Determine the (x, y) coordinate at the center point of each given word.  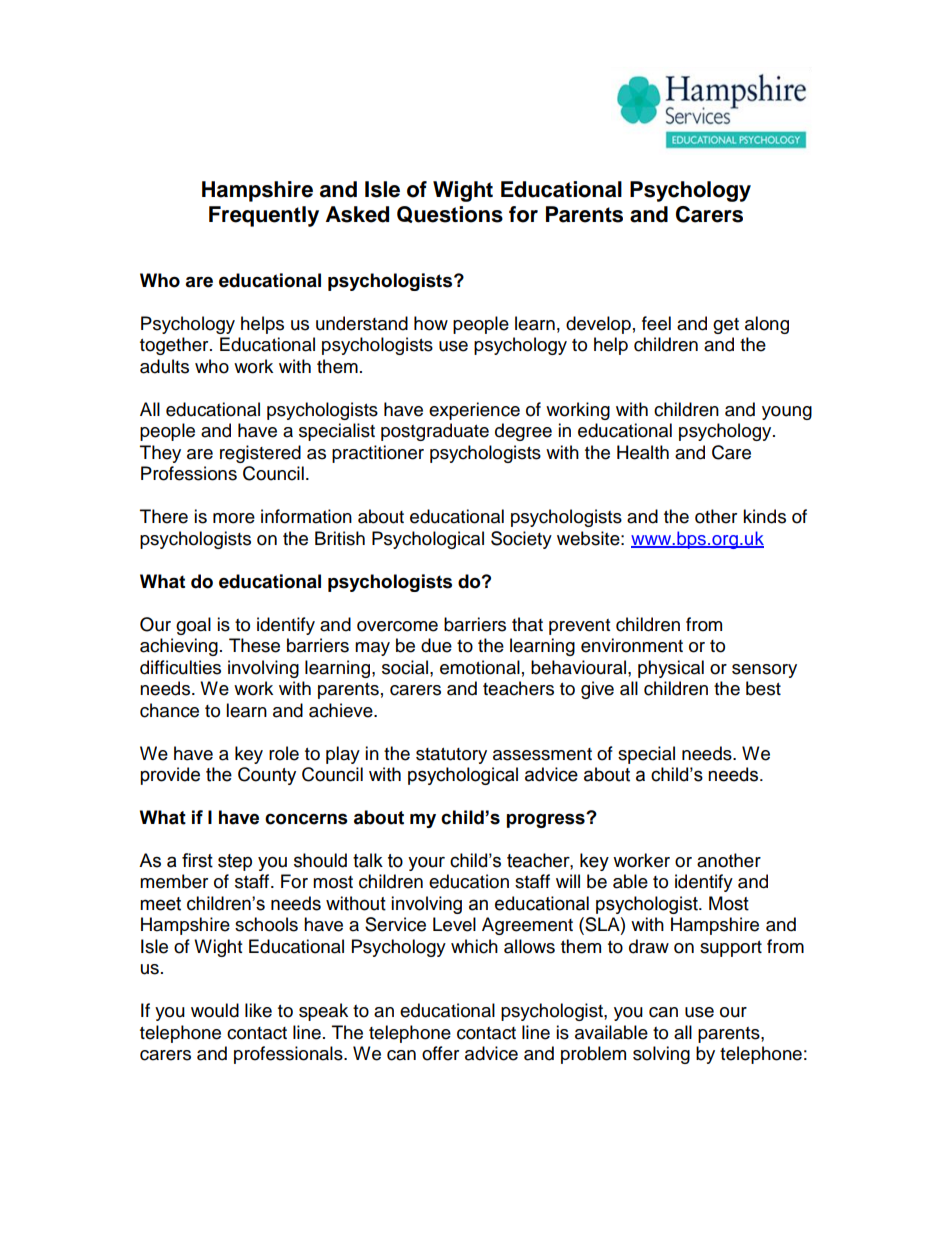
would (215, 1010)
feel (656, 323)
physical (671, 669)
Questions (450, 214)
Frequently (264, 216)
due (436, 645)
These (254, 645)
